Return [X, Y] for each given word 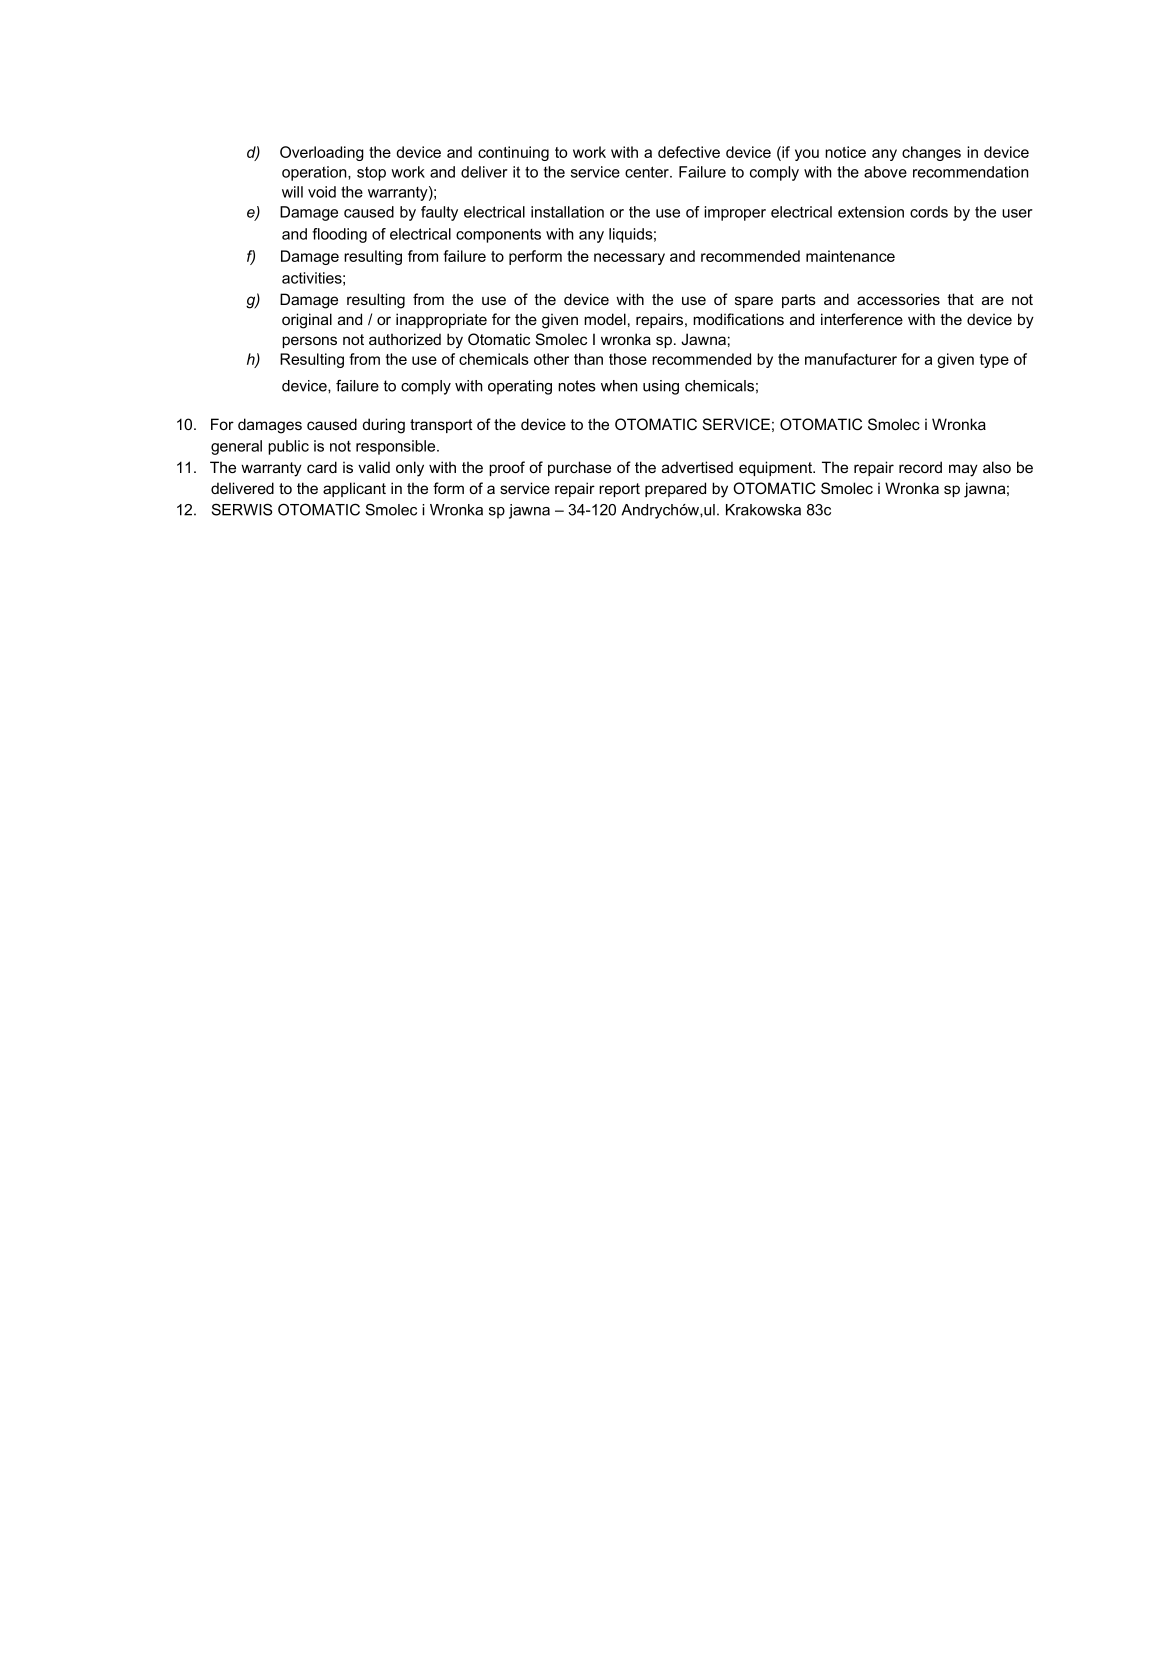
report [619, 490]
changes [931, 153]
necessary [629, 259]
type [994, 361]
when [619, 386]
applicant [354, 489]
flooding [339, 235]
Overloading [322, 153]
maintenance [850, 256]
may [963, 470]
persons [309, 342]
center [648, 172]
